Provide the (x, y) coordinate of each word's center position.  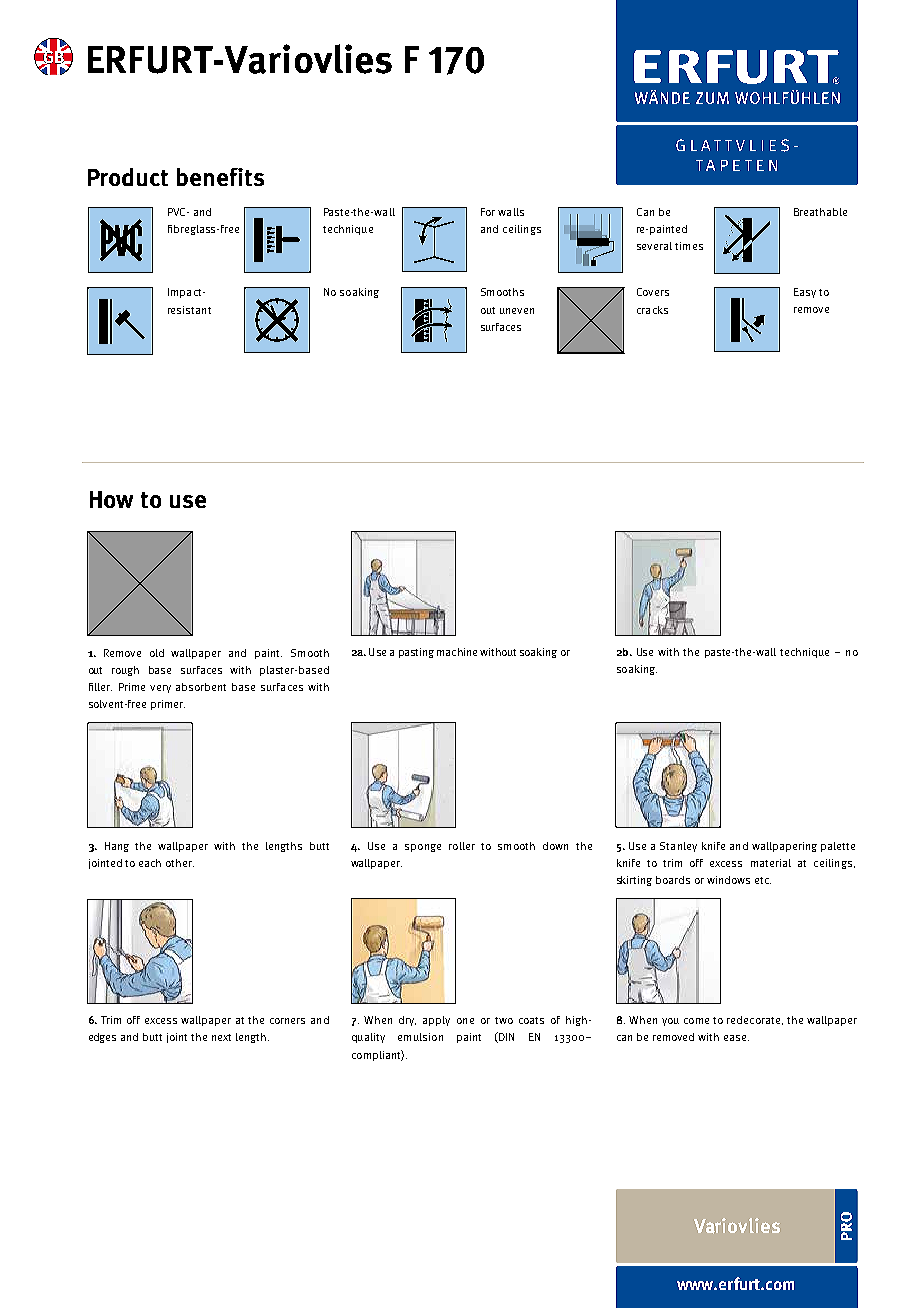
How (111, 499)
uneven (517, 311)
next (221, 1037)
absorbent (201, 687)
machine (457, 652)
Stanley (678, 847)
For (488, 212)
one (465, 1021)
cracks (652, 310)
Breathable (820, 212)
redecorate (755, 1020)
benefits (220, 177)
